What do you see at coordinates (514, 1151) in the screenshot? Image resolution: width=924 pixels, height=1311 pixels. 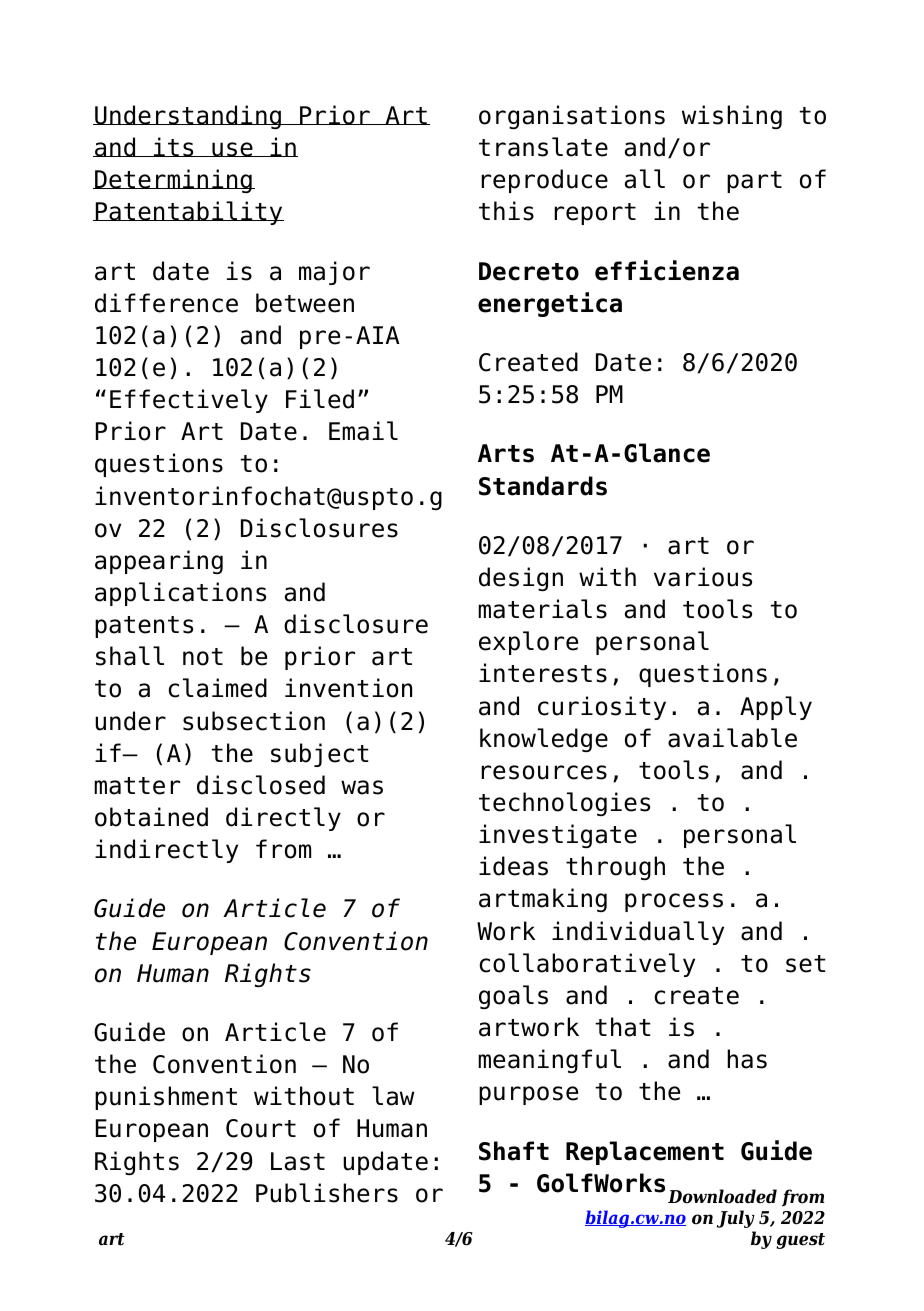 I see `Shaft` at bounding box center [514, 1151].
